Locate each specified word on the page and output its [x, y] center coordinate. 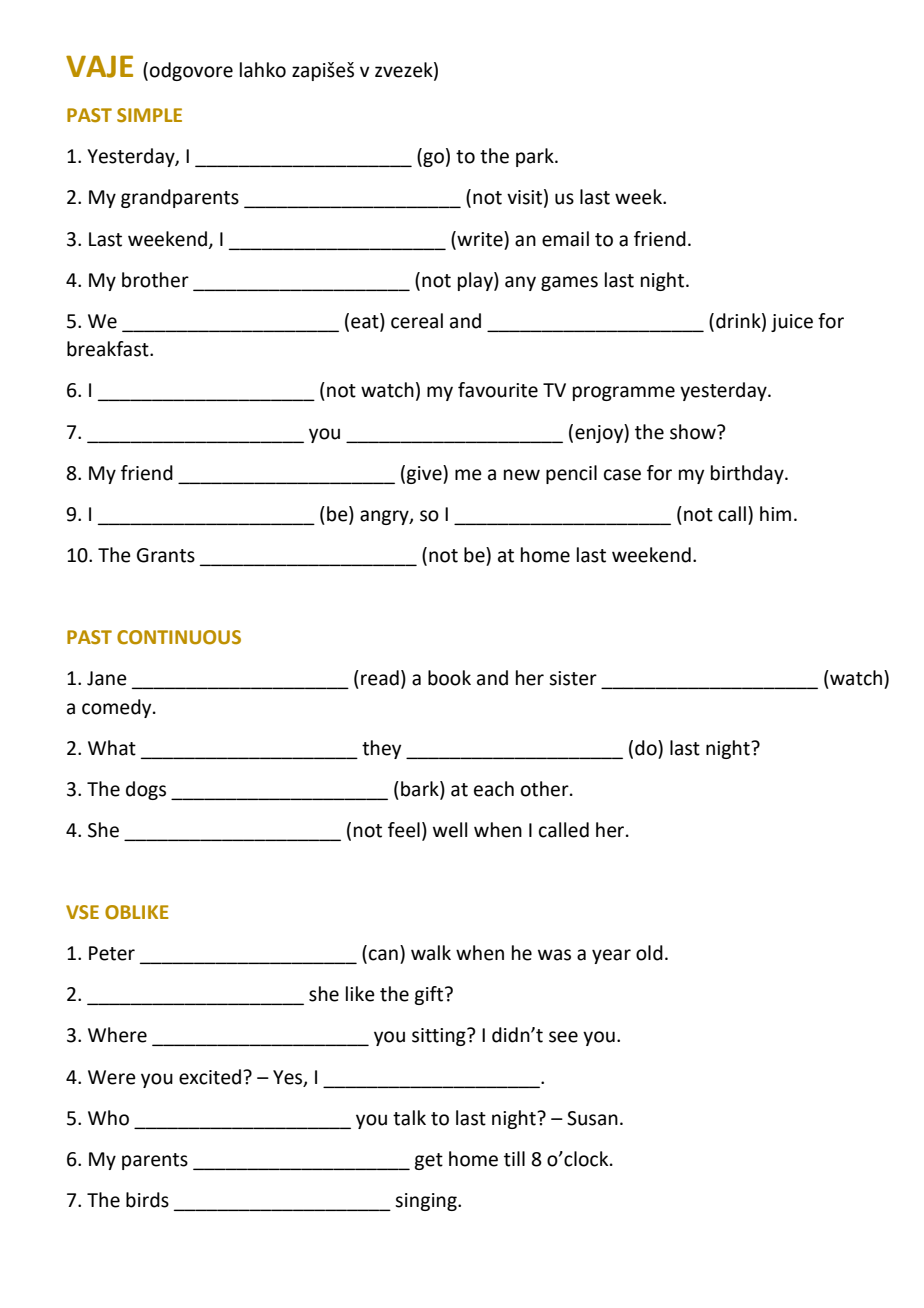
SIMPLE [149, 115]
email [565, 239]
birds [147, 1200]
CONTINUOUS [179, 637]
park [536, 157]
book [449, 678]
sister [573, 678]
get [428, 1161]
